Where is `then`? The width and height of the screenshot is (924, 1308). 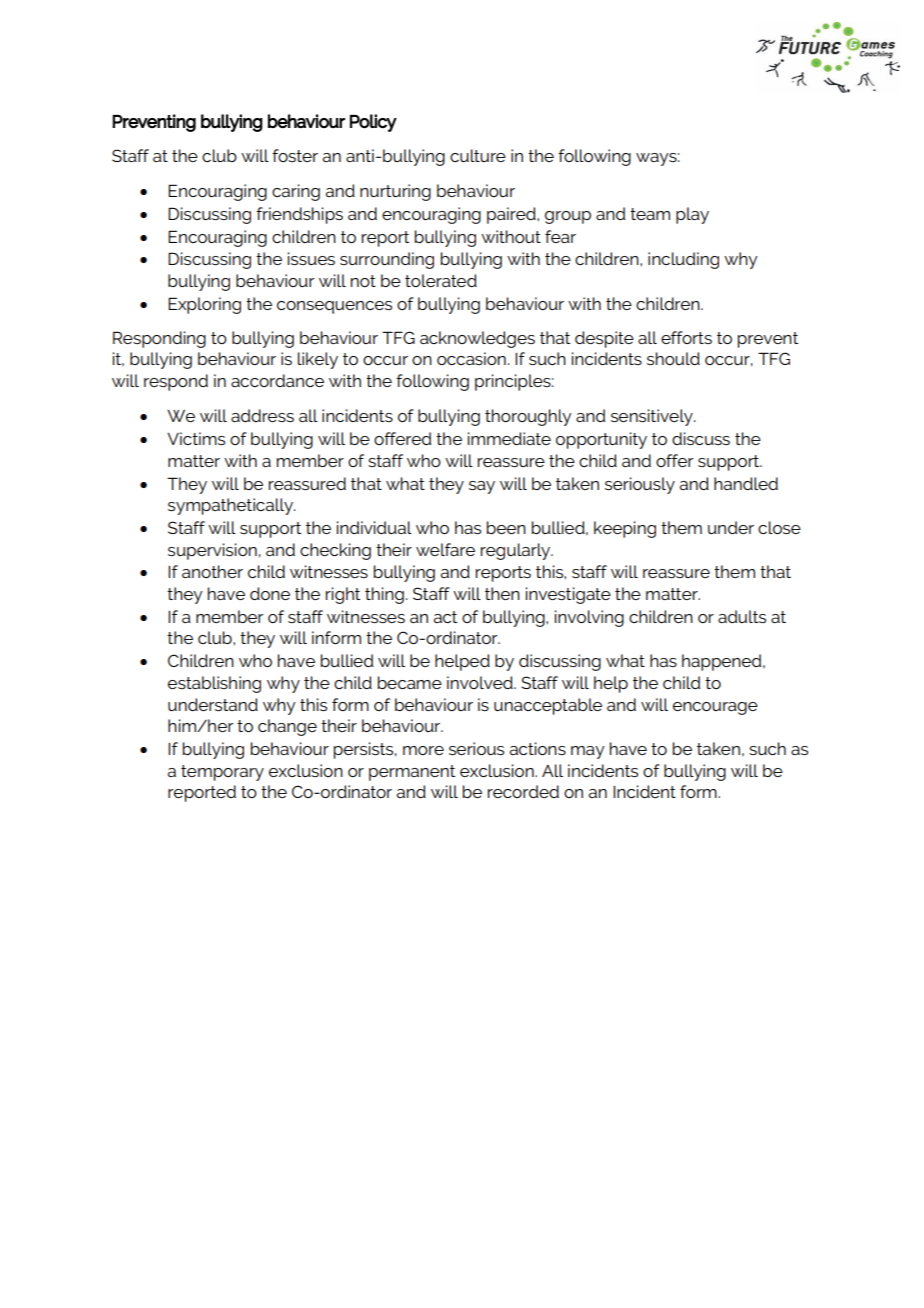
then is located at coordinates (502, 593).
